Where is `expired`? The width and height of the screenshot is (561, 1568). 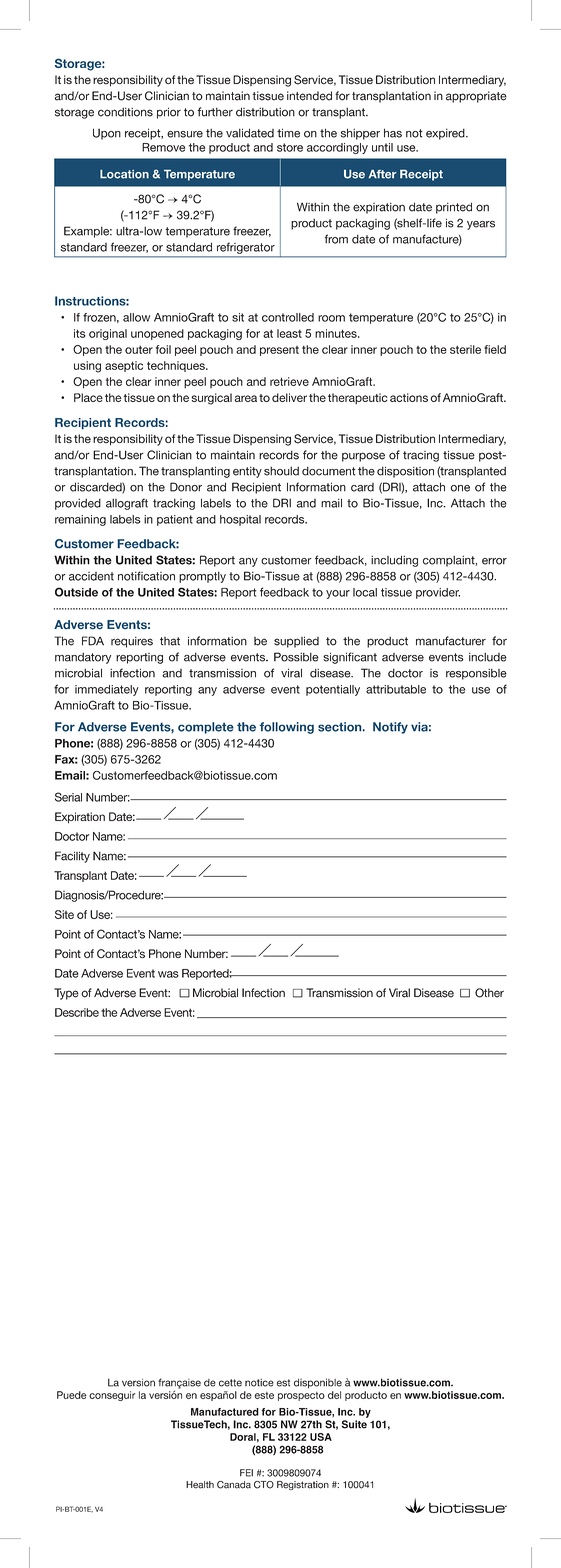
expired is located at coordinates (446, 134).
